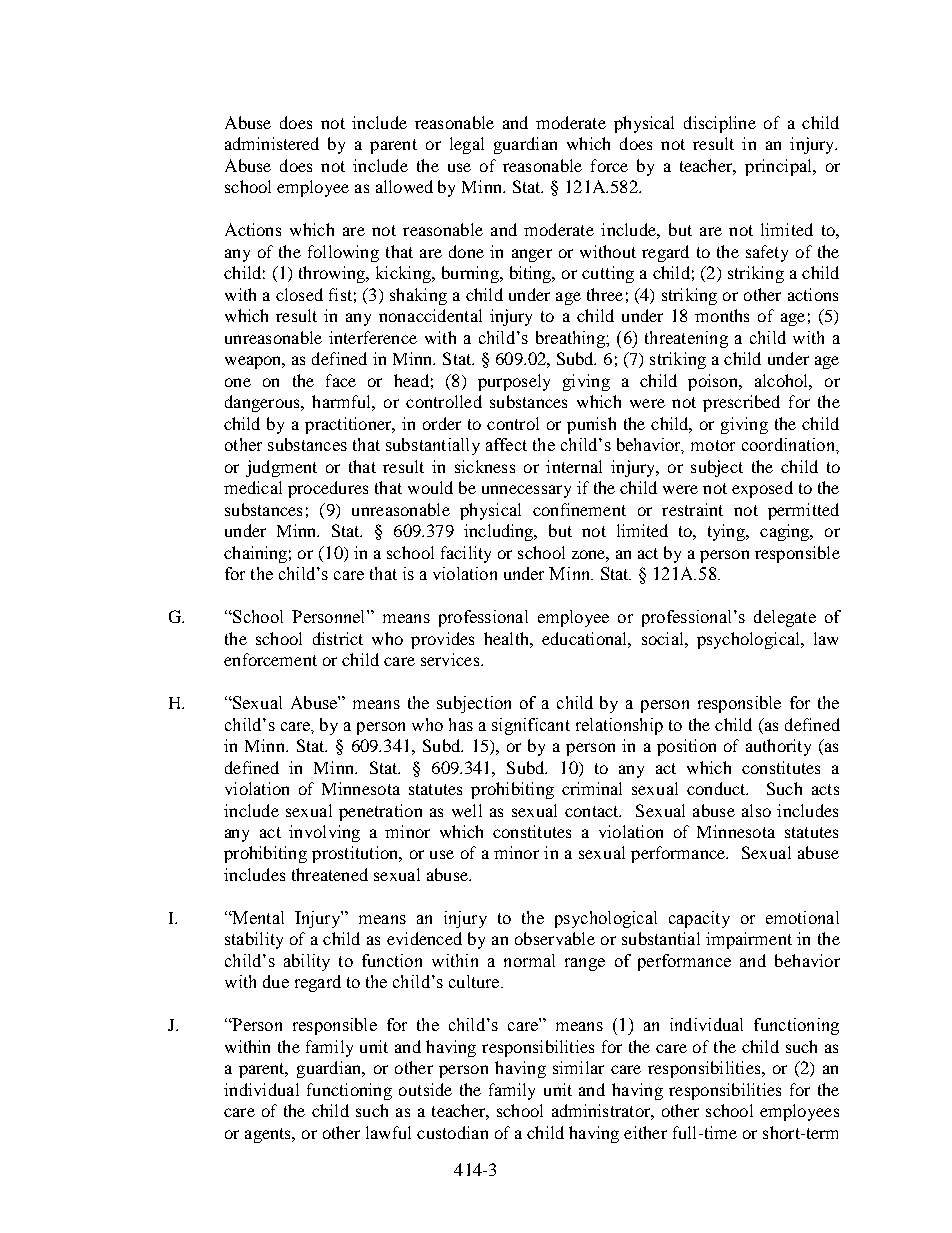 The width and height of the page is (952, 1233). I want to click on administered, so click(272, 143).
